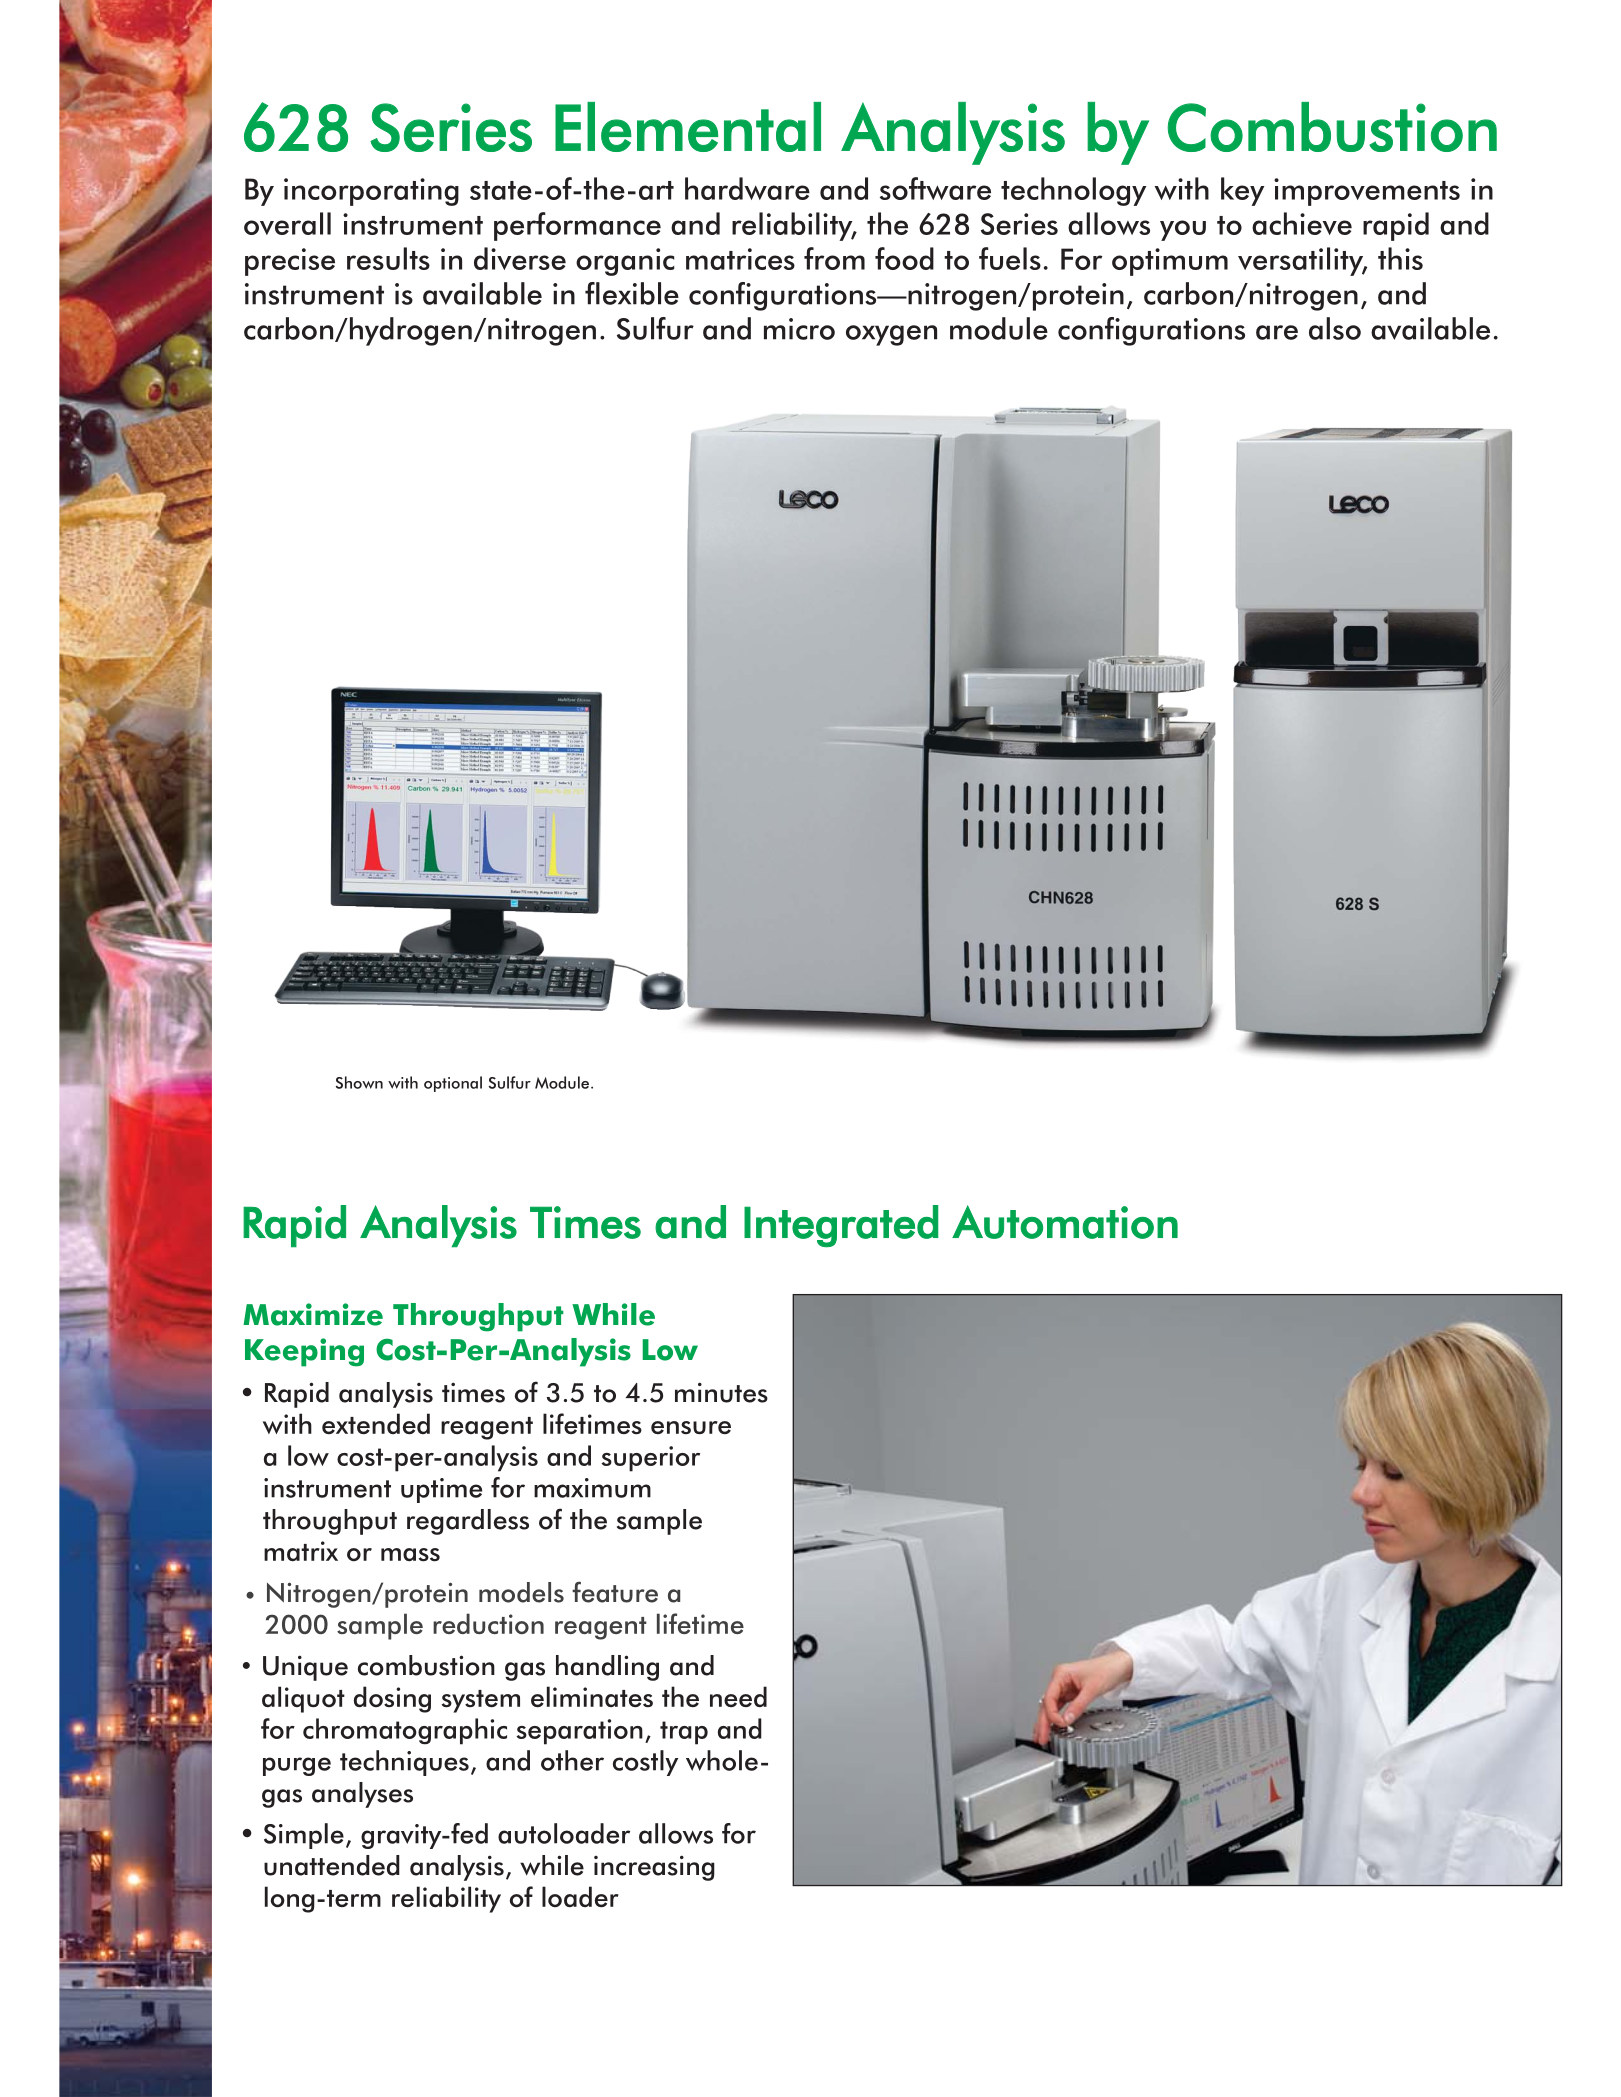 The height and width of the page is (2097, 1621). Describe the element at coordinates (453, 1084) in the page. I see `optional` at that location.
